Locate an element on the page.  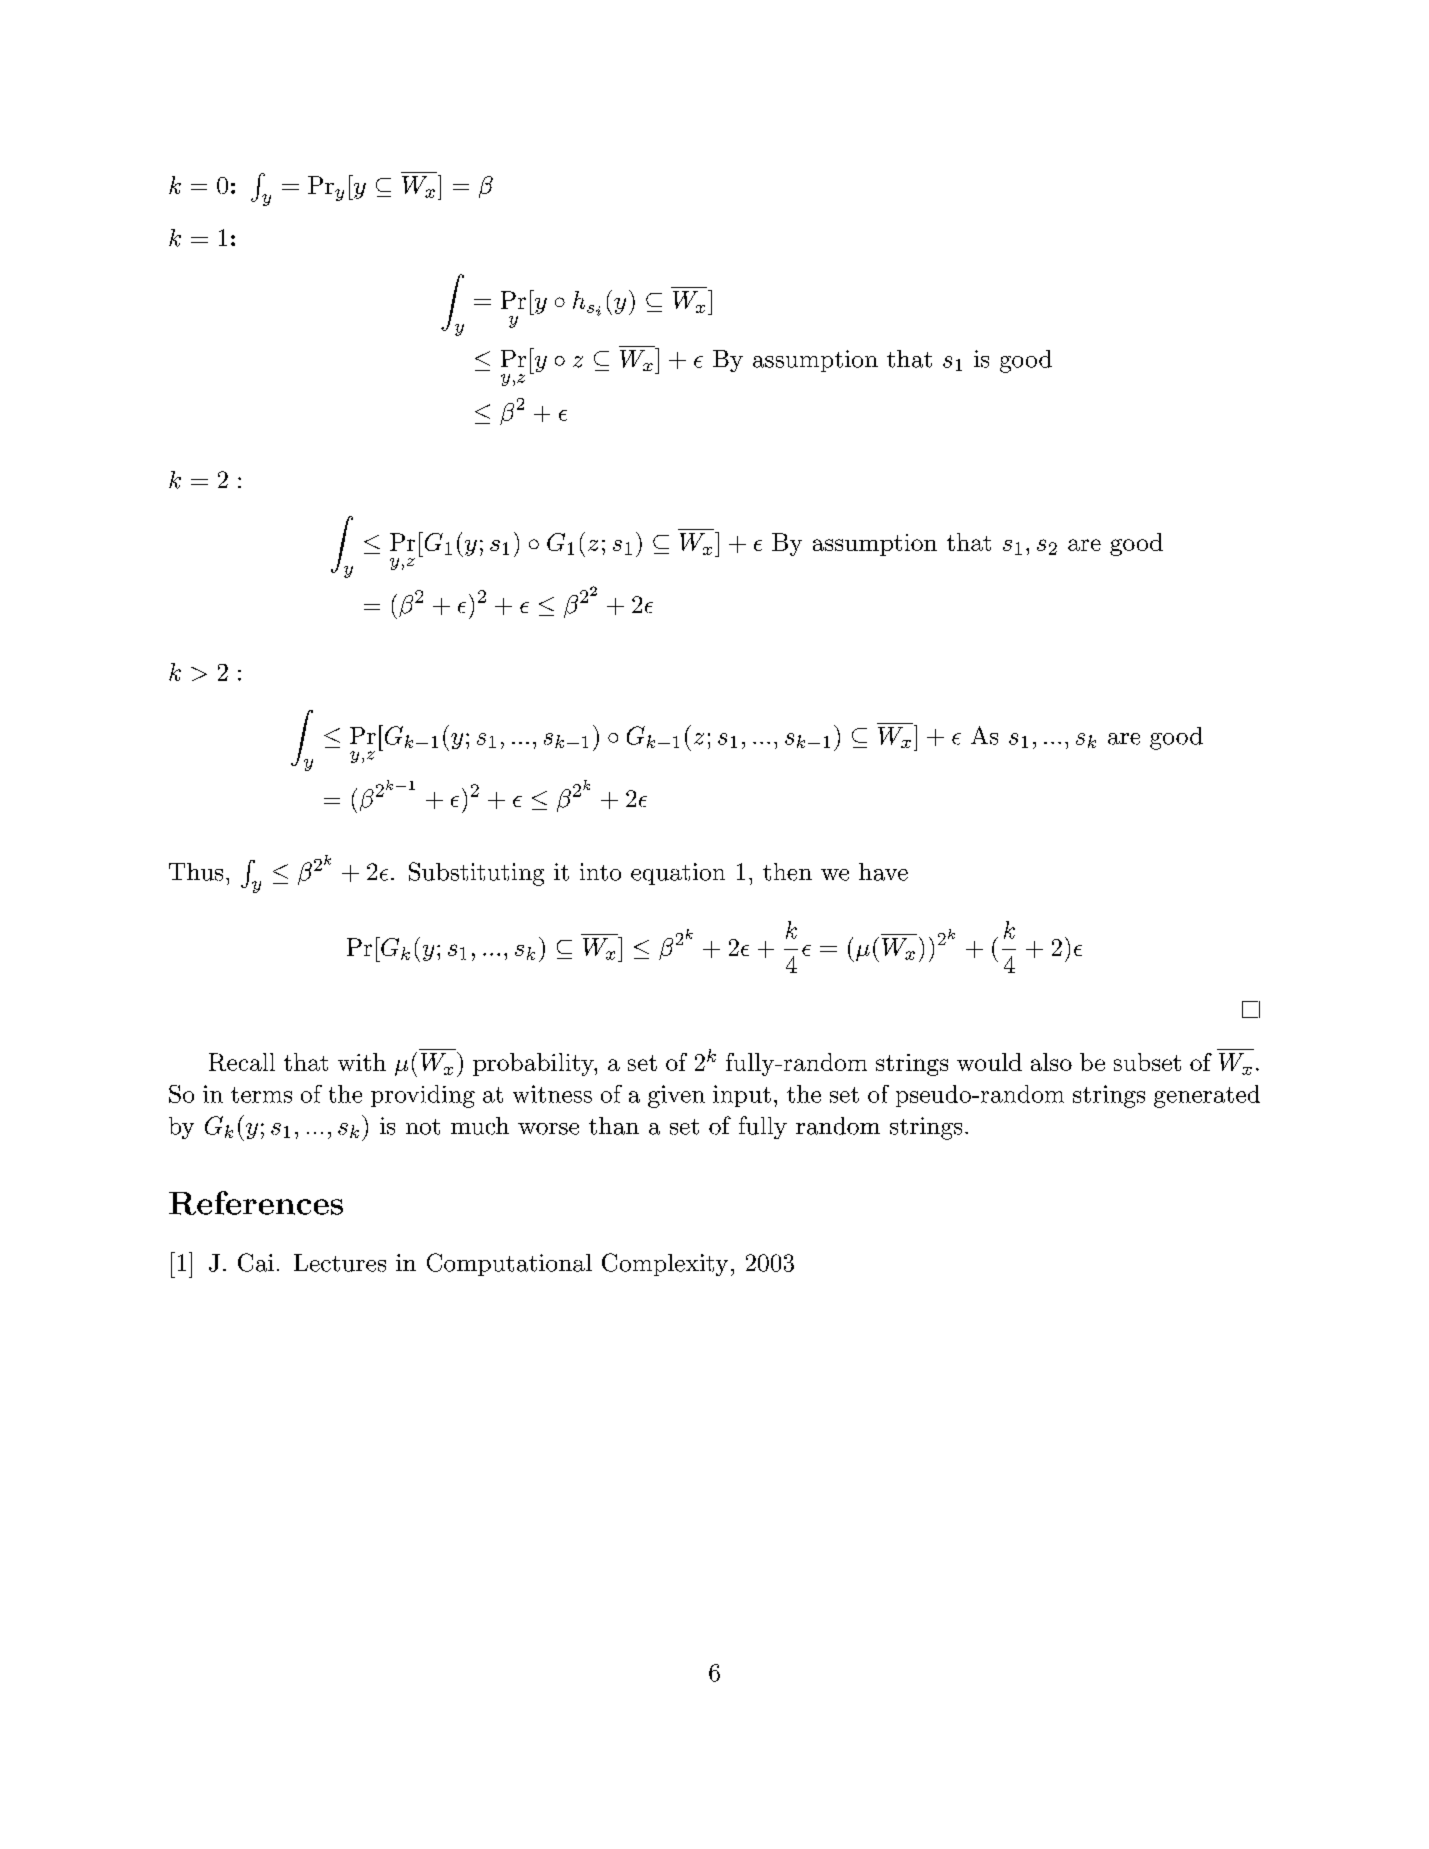
given is located at coordinates (676, 1096).
